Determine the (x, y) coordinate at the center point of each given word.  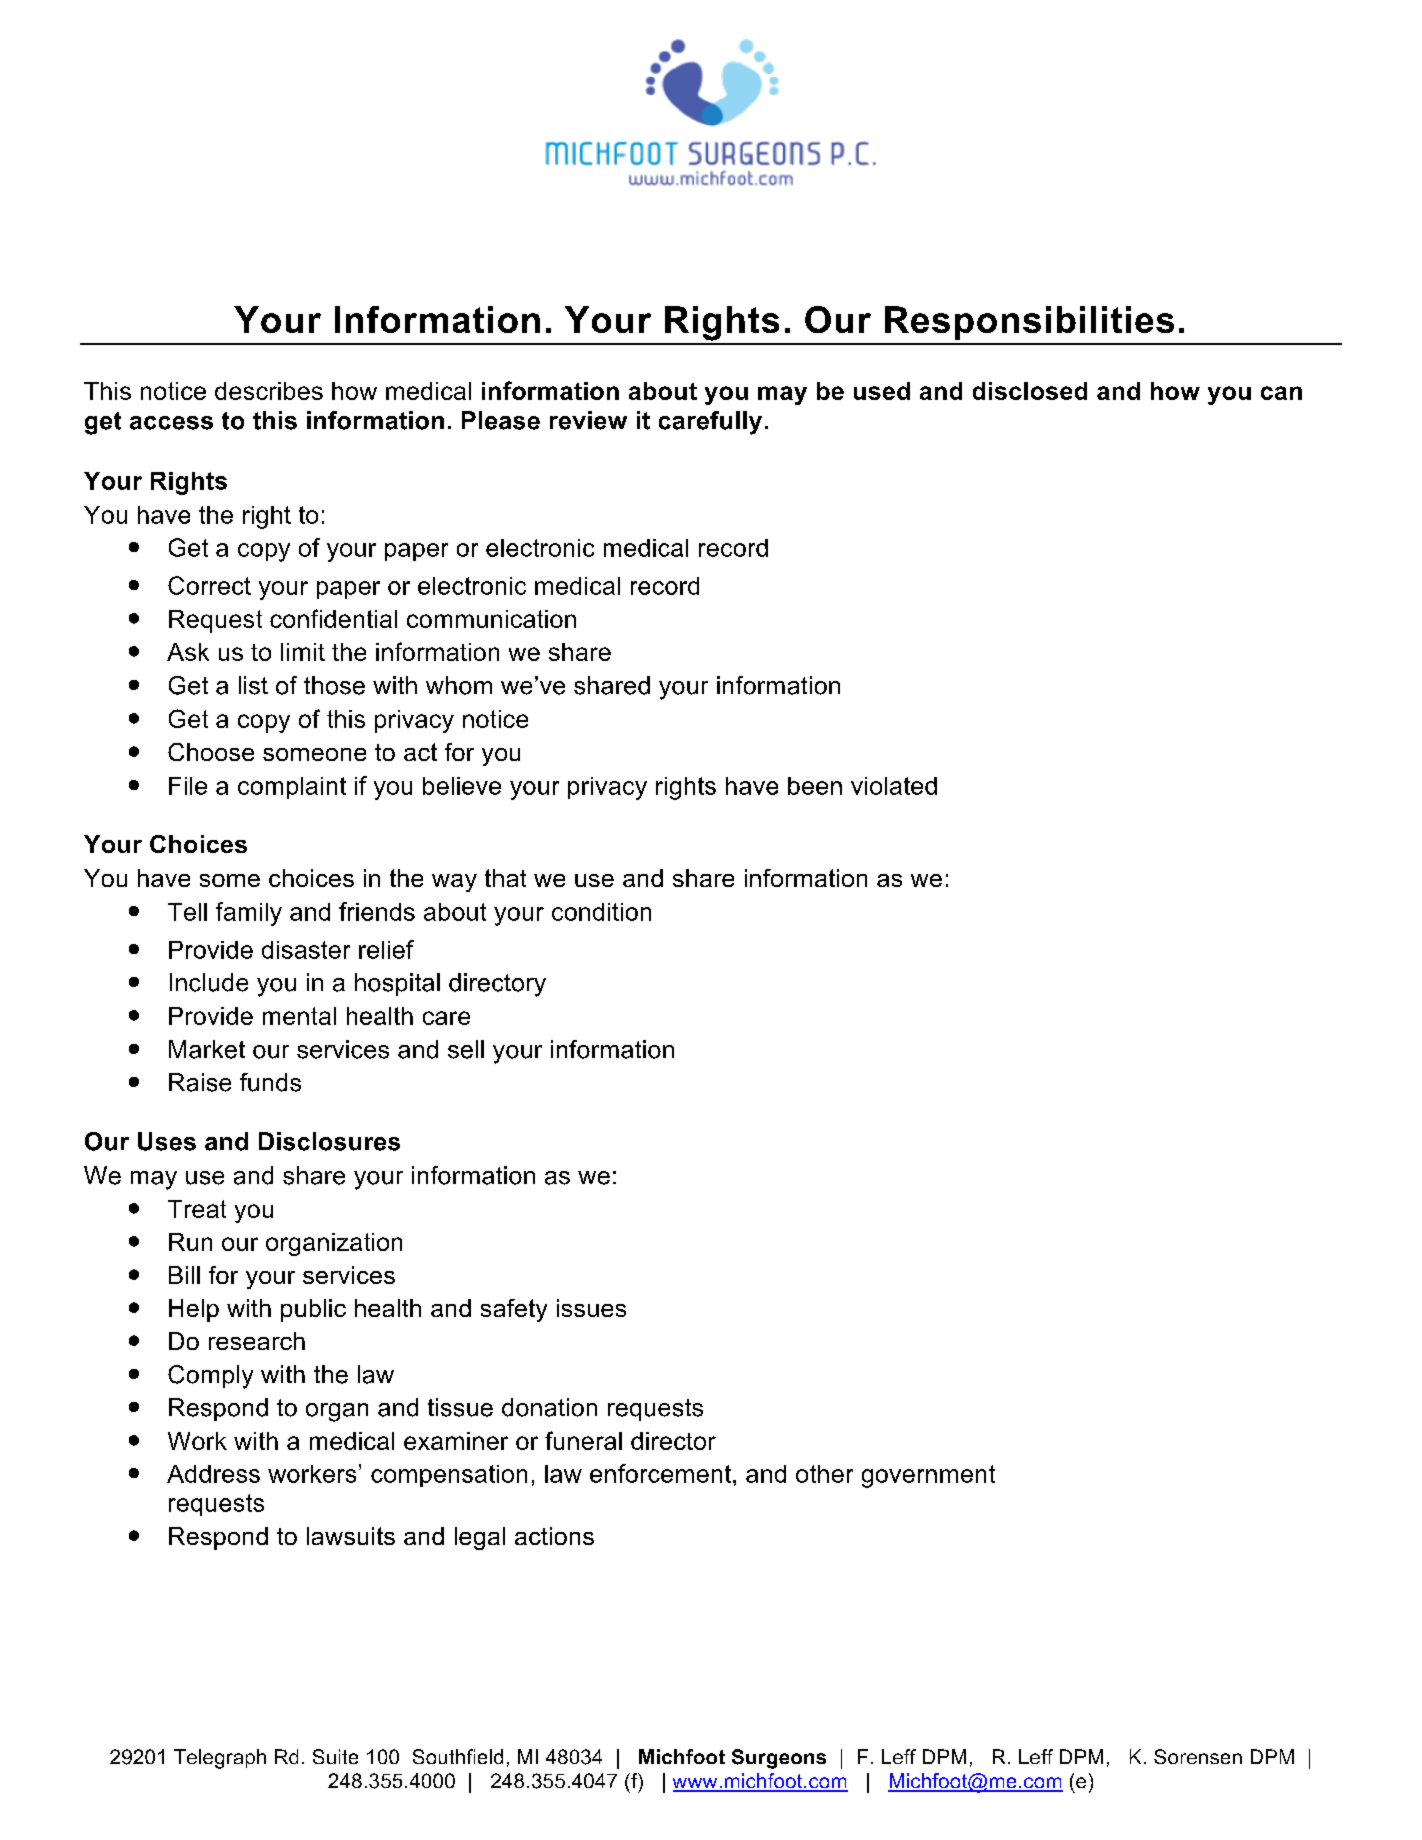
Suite (335, 1756)
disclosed (1030, 391)
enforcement (660, 1473)
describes (269, 391)
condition (601, 912)
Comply (210, 1377)
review (588, 420)
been (815, 786)
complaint (292, 788)
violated (894, 786)
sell (466, 1049)
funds (270, 1082)
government (928, 1476)
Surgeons (779, 1759)
